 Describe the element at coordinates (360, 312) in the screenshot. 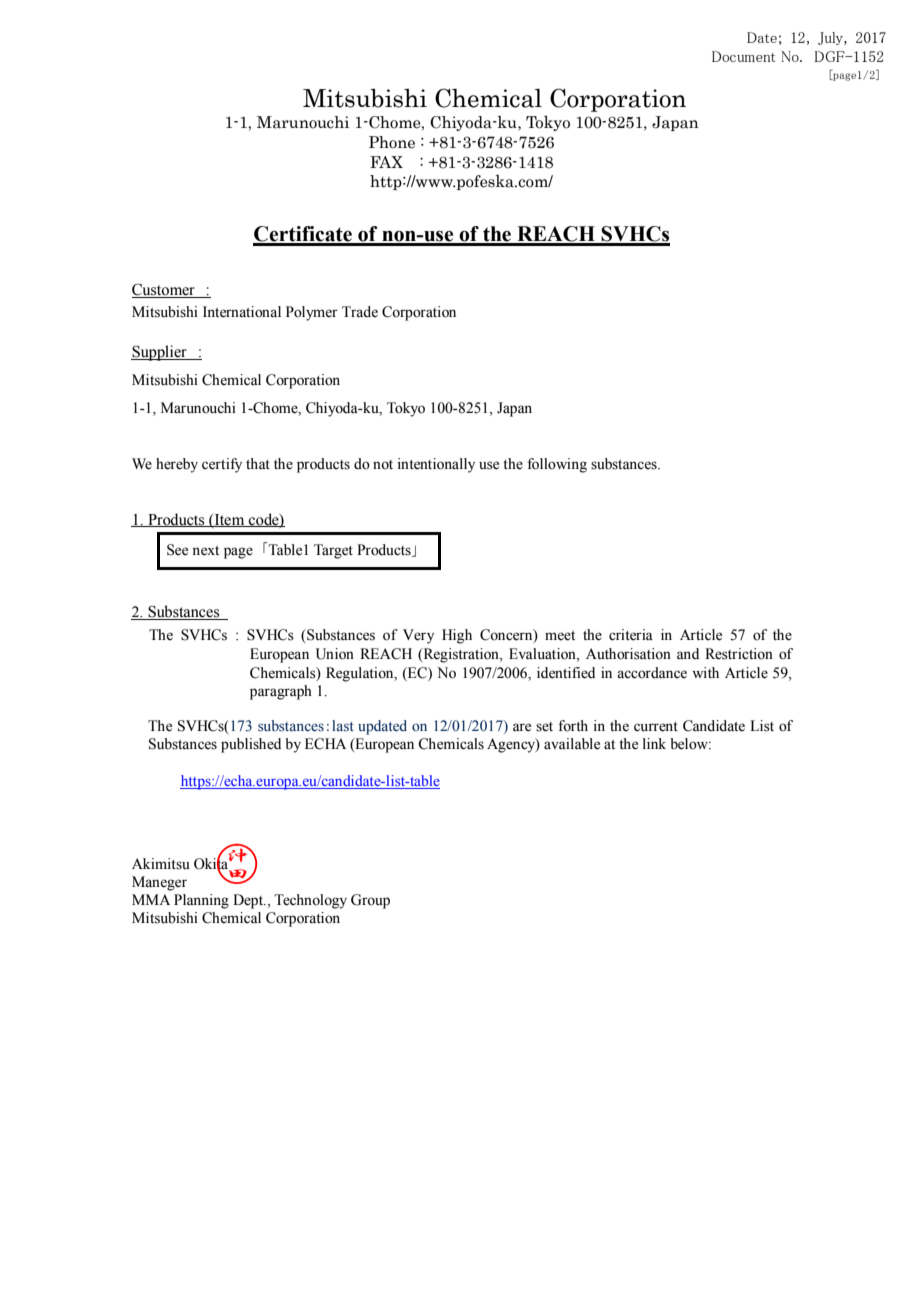

I see `Trade` at that location.
